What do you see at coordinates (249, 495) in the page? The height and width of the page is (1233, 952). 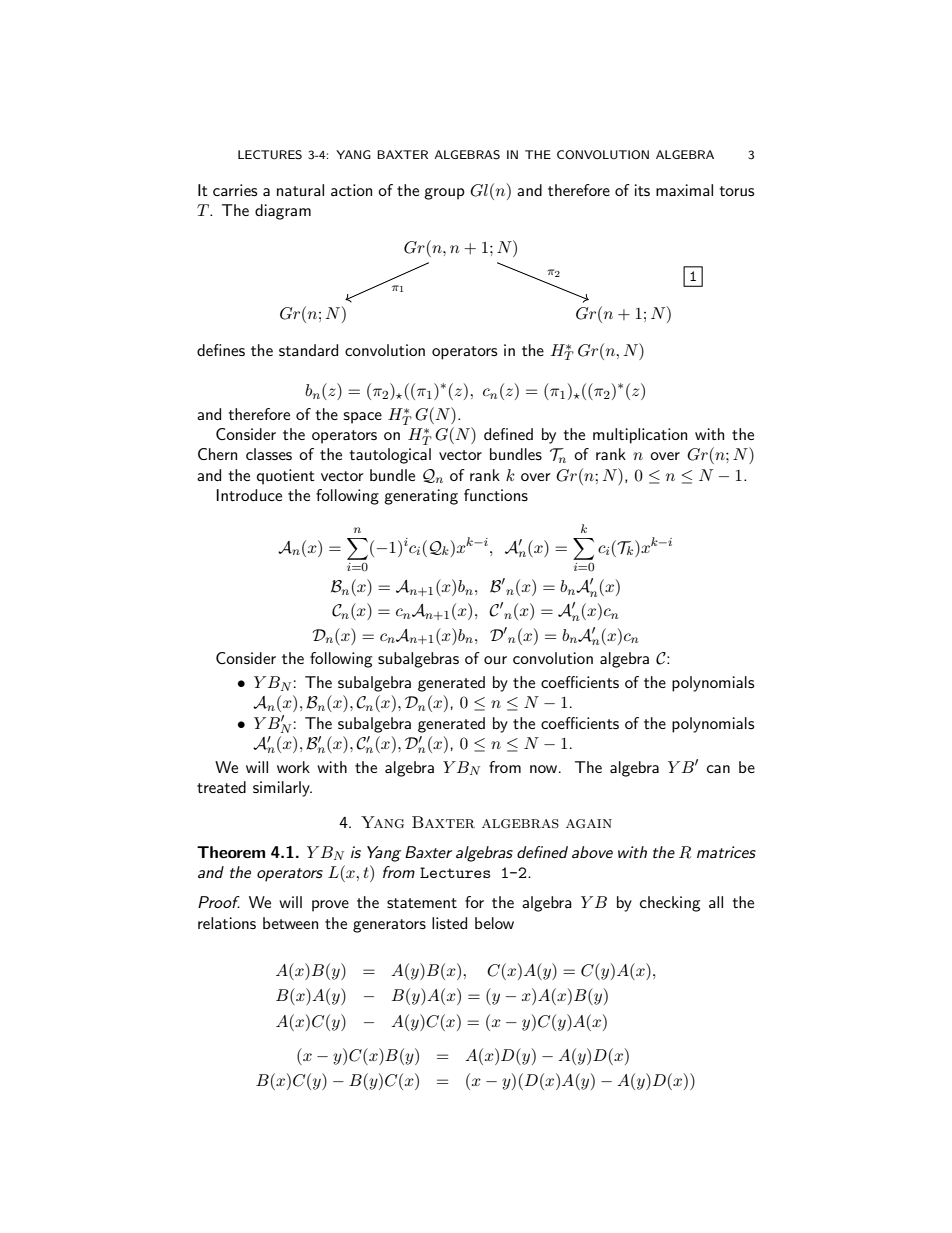 I see `Introduce` at bounding box center [249, 495].
